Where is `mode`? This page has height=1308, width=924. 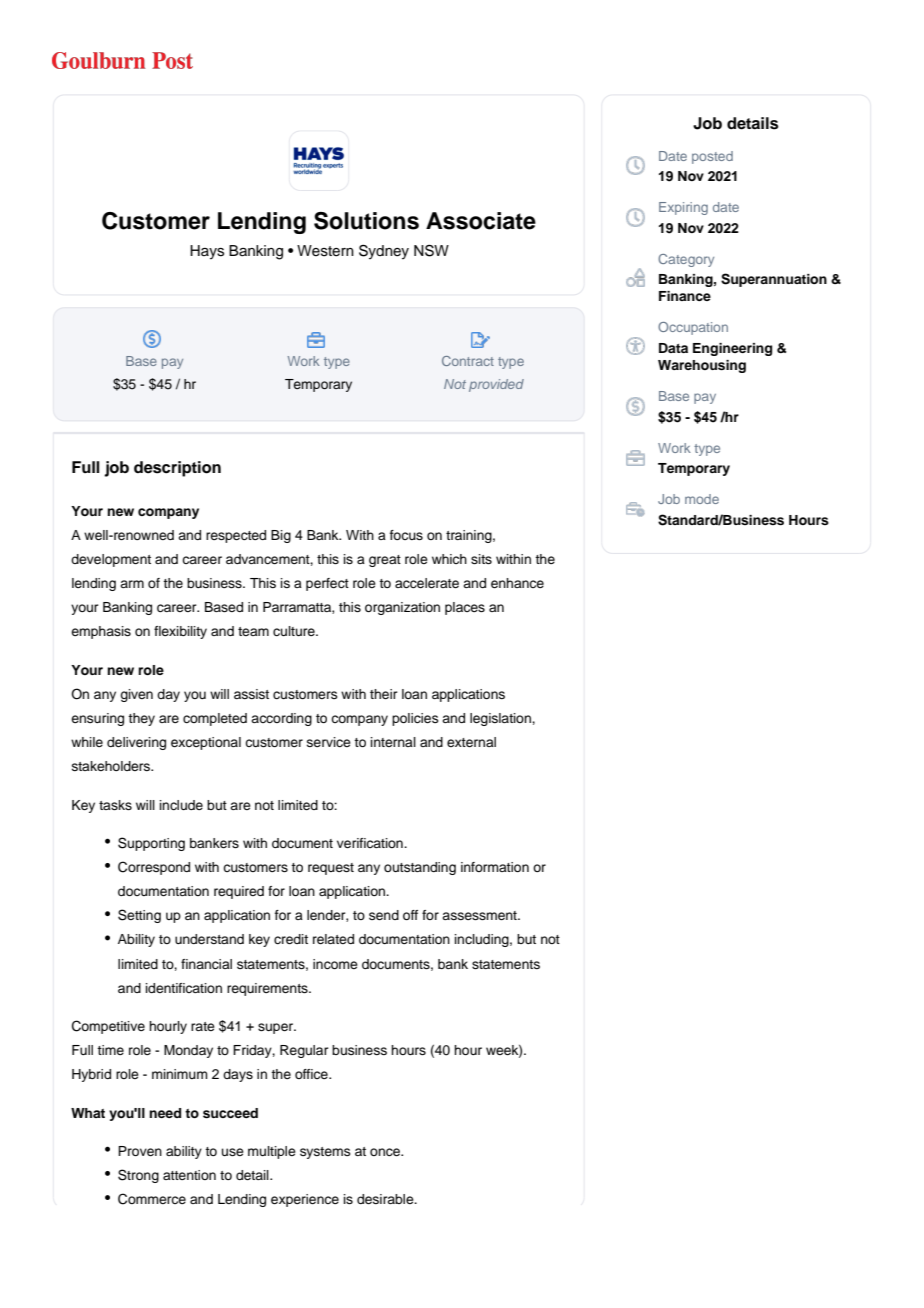
mode is located at coordinates (702, 499).
